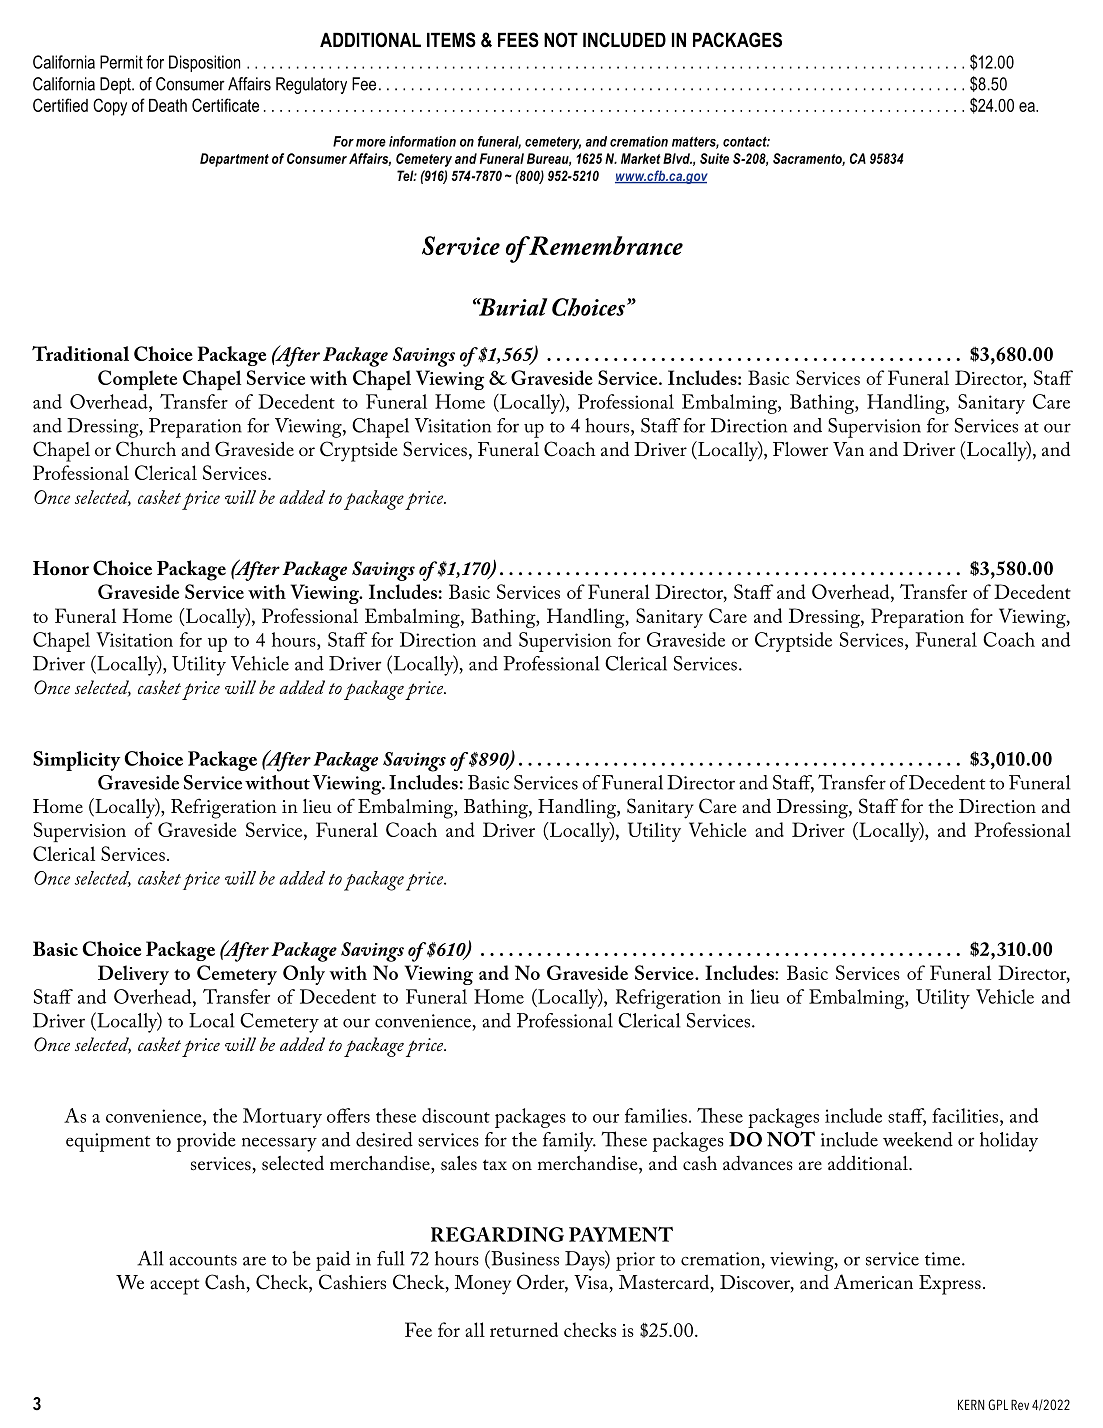 Image resolution: width=1103 pixels, height=1428 pixels. What do you see at coordinates (168, 105) in the page?
I see `Death` at bounding box center [168, 105].
